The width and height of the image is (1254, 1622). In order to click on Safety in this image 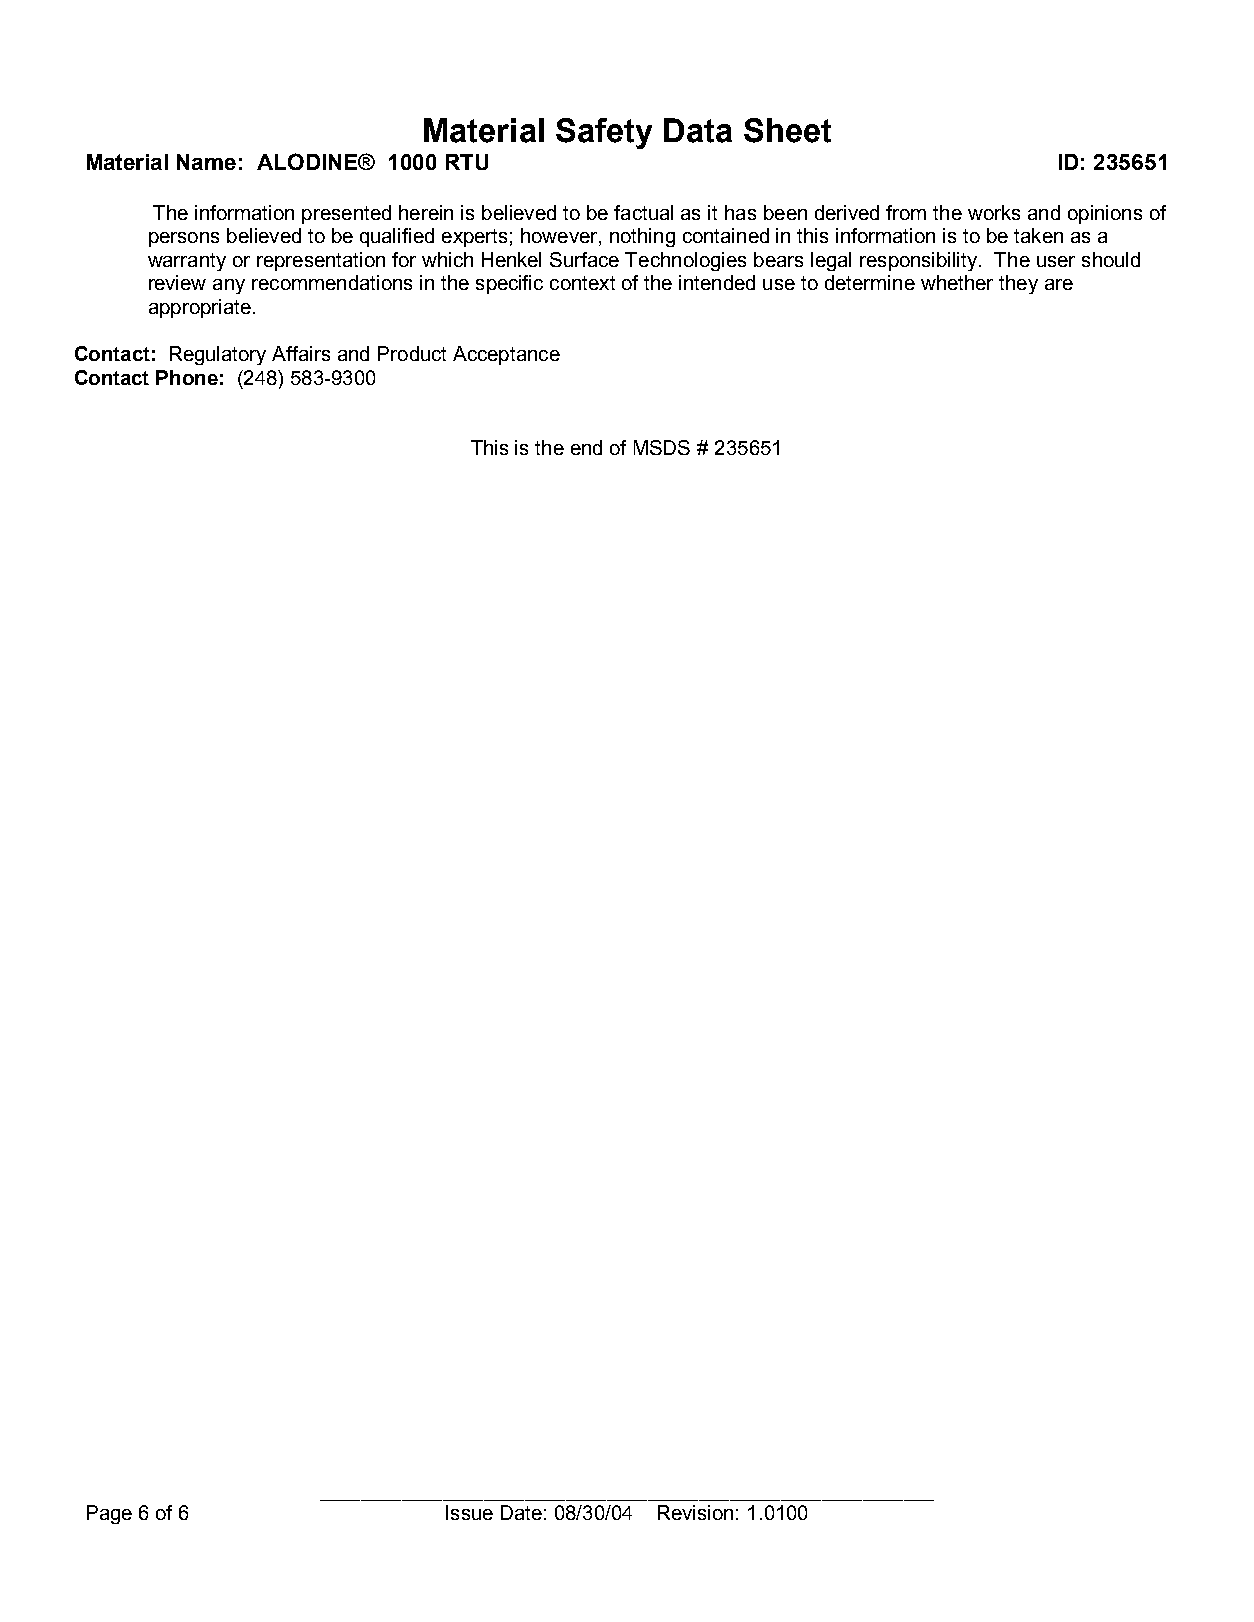, I will do `click(604, 133)`.
